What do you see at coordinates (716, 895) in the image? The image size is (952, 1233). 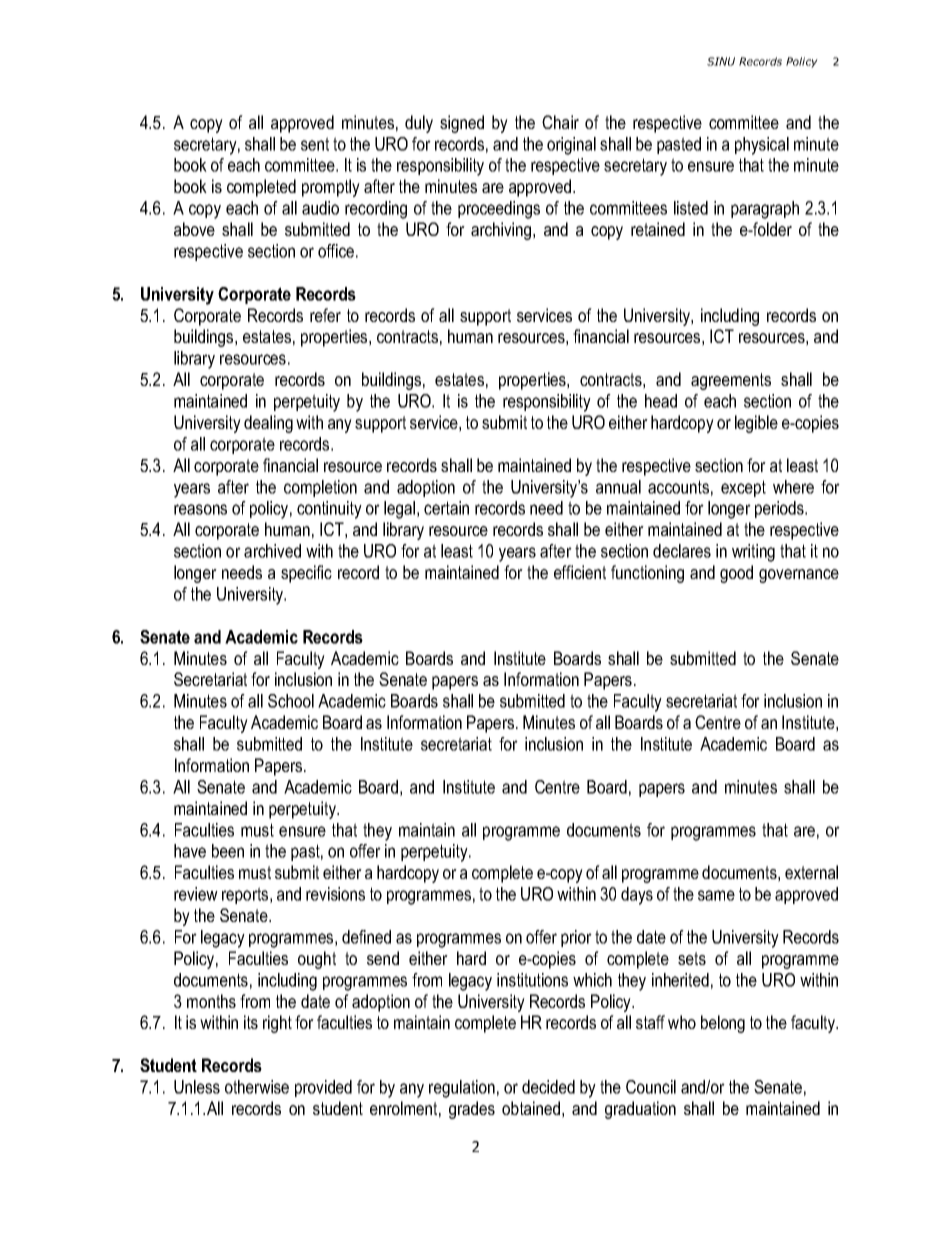 I see `same` at bounding box center [716, 895].
